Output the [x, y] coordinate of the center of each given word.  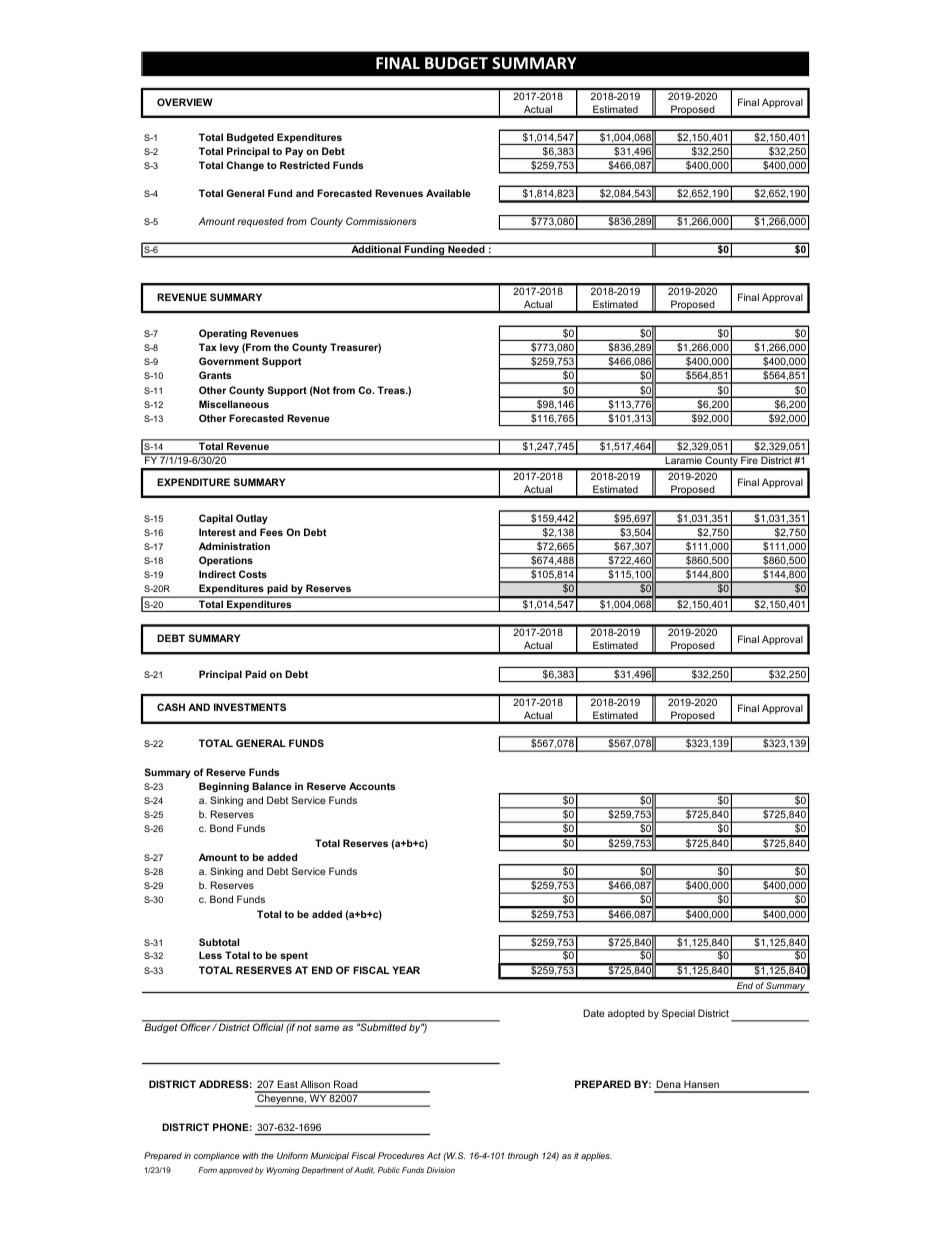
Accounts [372, 786]
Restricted [305, 165]
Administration [234, 546]
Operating [223, 334]
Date [593, 1013]
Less [210, 955]
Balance [271, 786]
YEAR [406, 970]
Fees [271, 532]
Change [245, 166]
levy [229, 348]
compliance [217, 1156]
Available [448, 193]
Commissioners [381, 221]
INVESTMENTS [250, 707]
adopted [626, 1014]
